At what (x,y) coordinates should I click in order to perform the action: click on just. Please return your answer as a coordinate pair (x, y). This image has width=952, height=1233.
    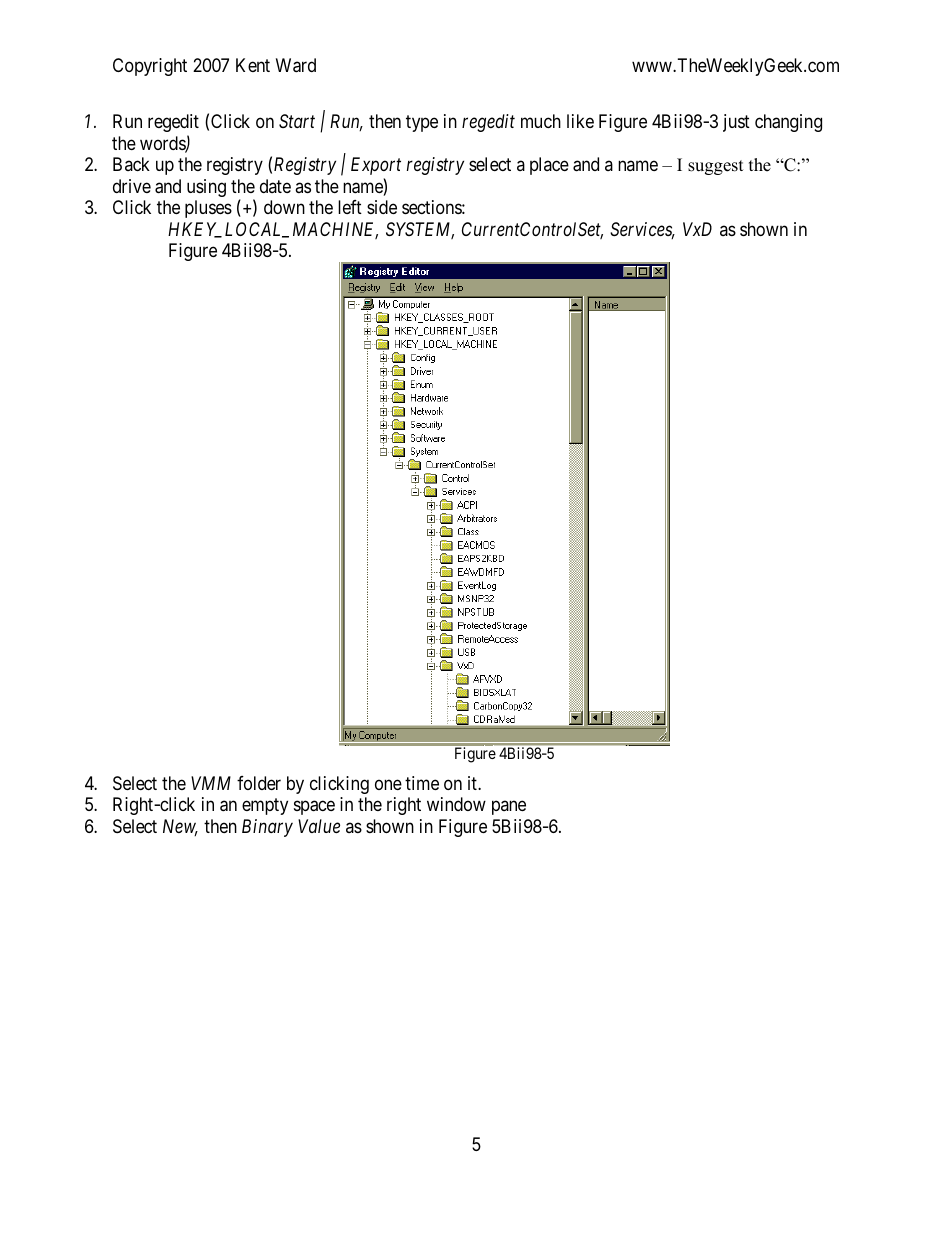
    Looking at the image, I should click on (736, 123).
